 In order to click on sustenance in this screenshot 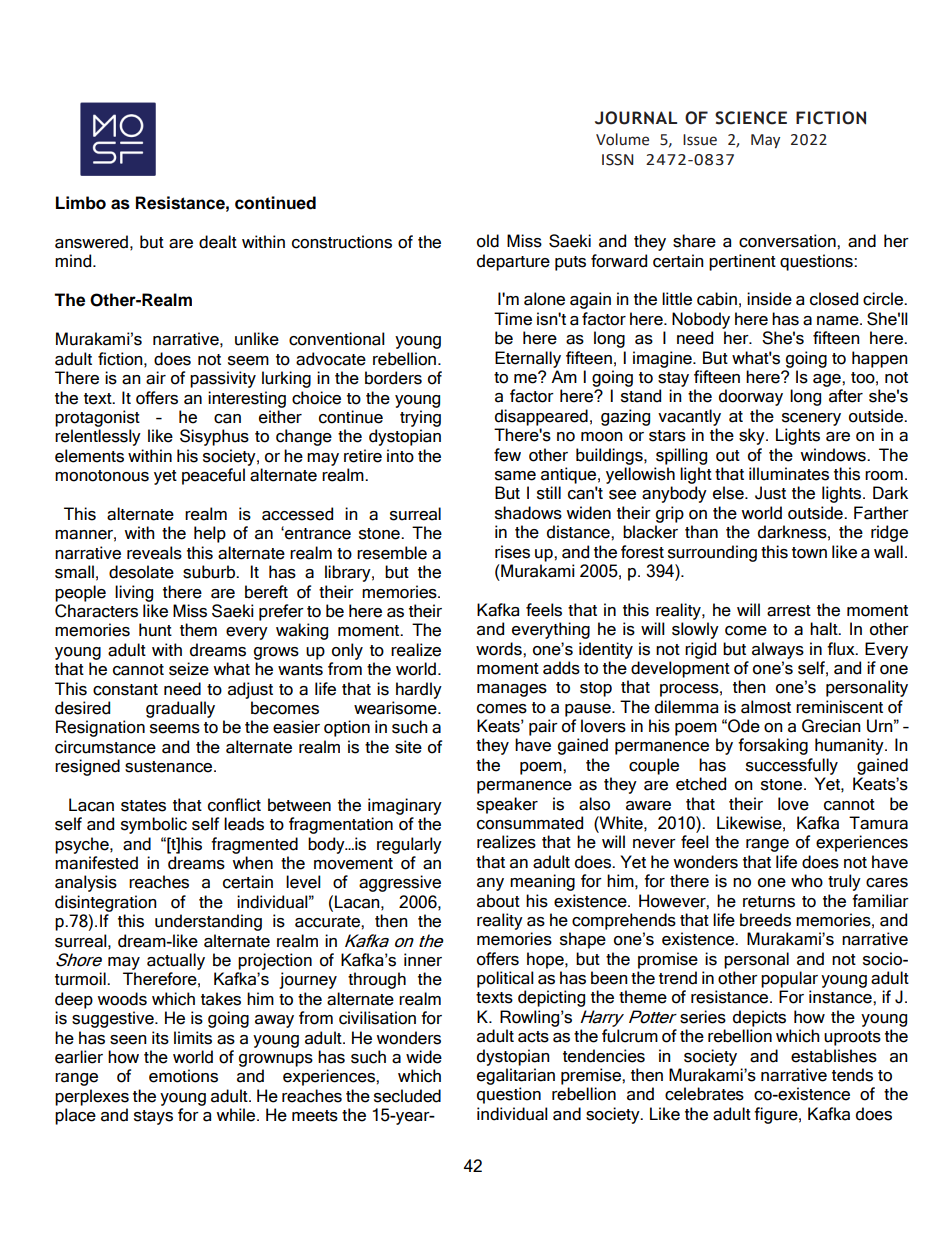, I will do `click(170, 767)`.
